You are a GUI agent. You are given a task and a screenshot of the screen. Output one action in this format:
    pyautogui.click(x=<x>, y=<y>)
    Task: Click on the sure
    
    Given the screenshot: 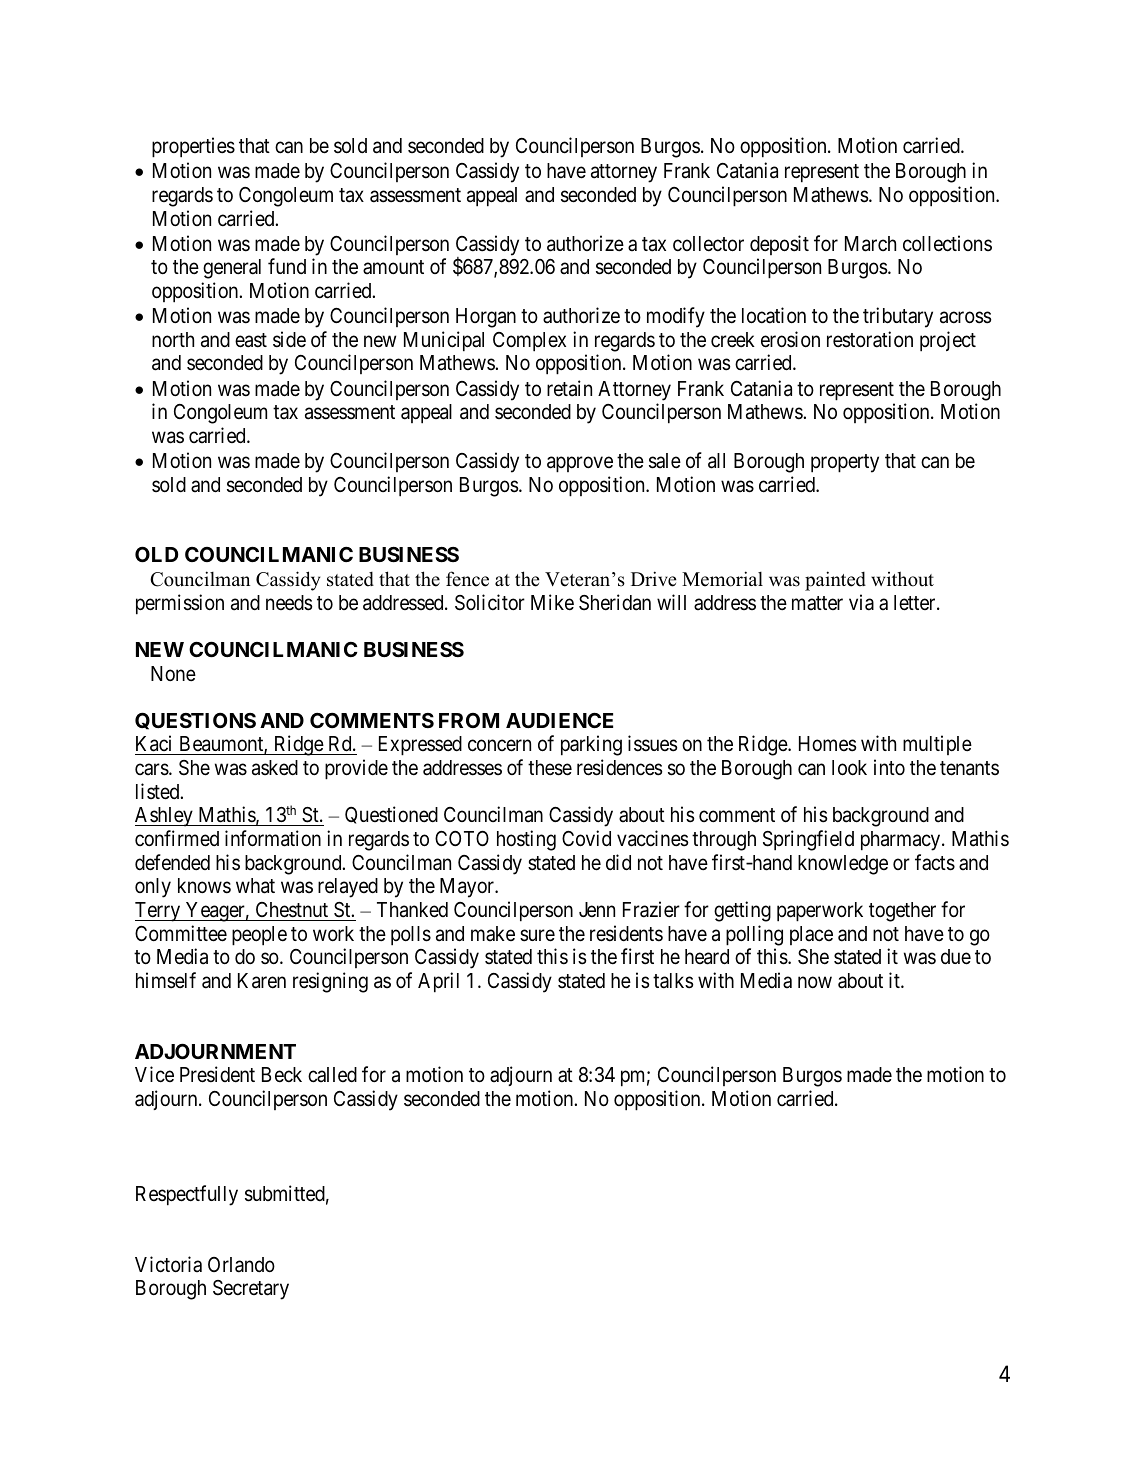 What is the action you would take?
    pyautogui.click(x=537, y=935)
